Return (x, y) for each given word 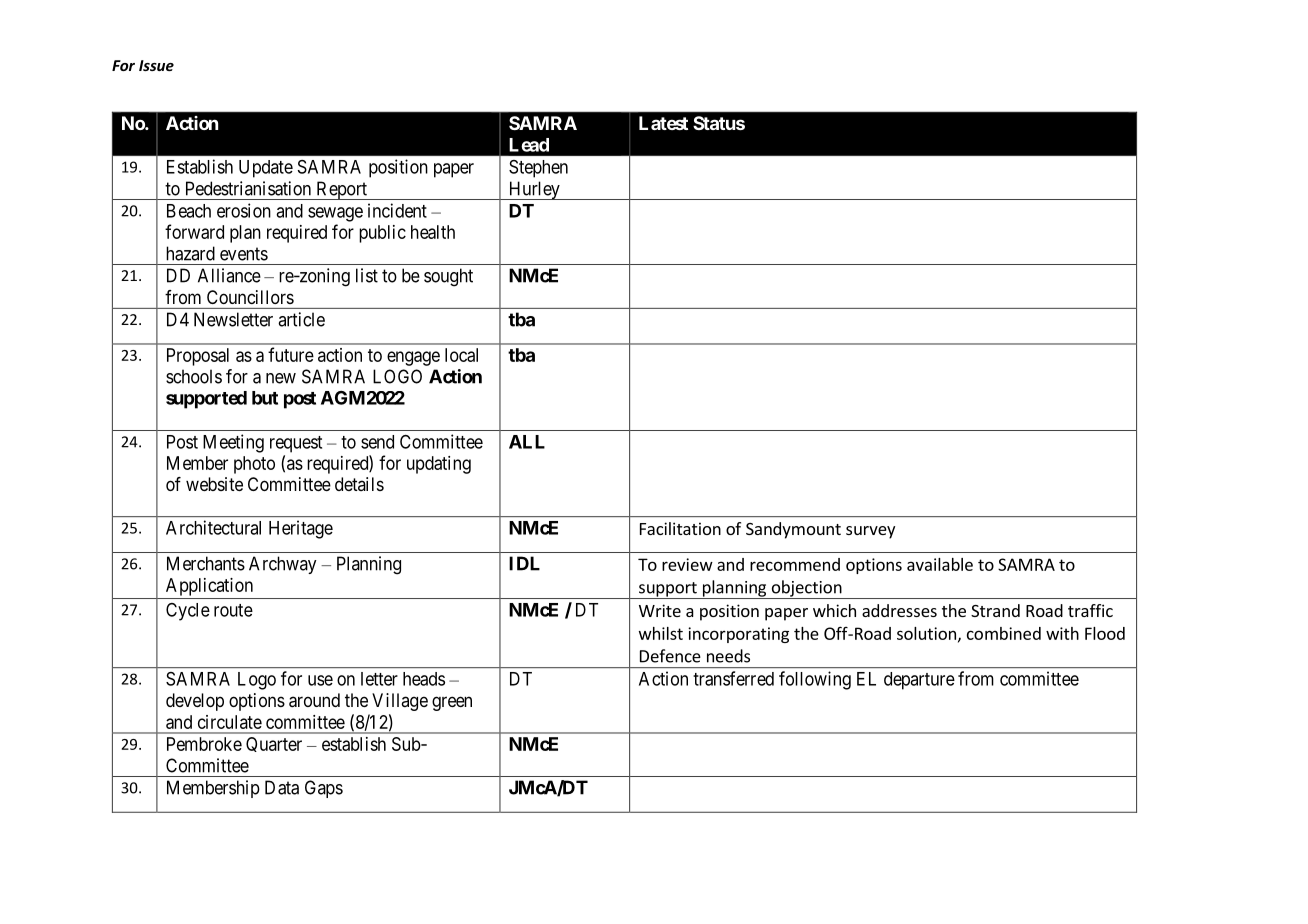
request (296, 444)
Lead (529, 145)
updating (439, 465)
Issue (156, 65)
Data (282, 787)
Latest (663, 123)
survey (870, 532)
